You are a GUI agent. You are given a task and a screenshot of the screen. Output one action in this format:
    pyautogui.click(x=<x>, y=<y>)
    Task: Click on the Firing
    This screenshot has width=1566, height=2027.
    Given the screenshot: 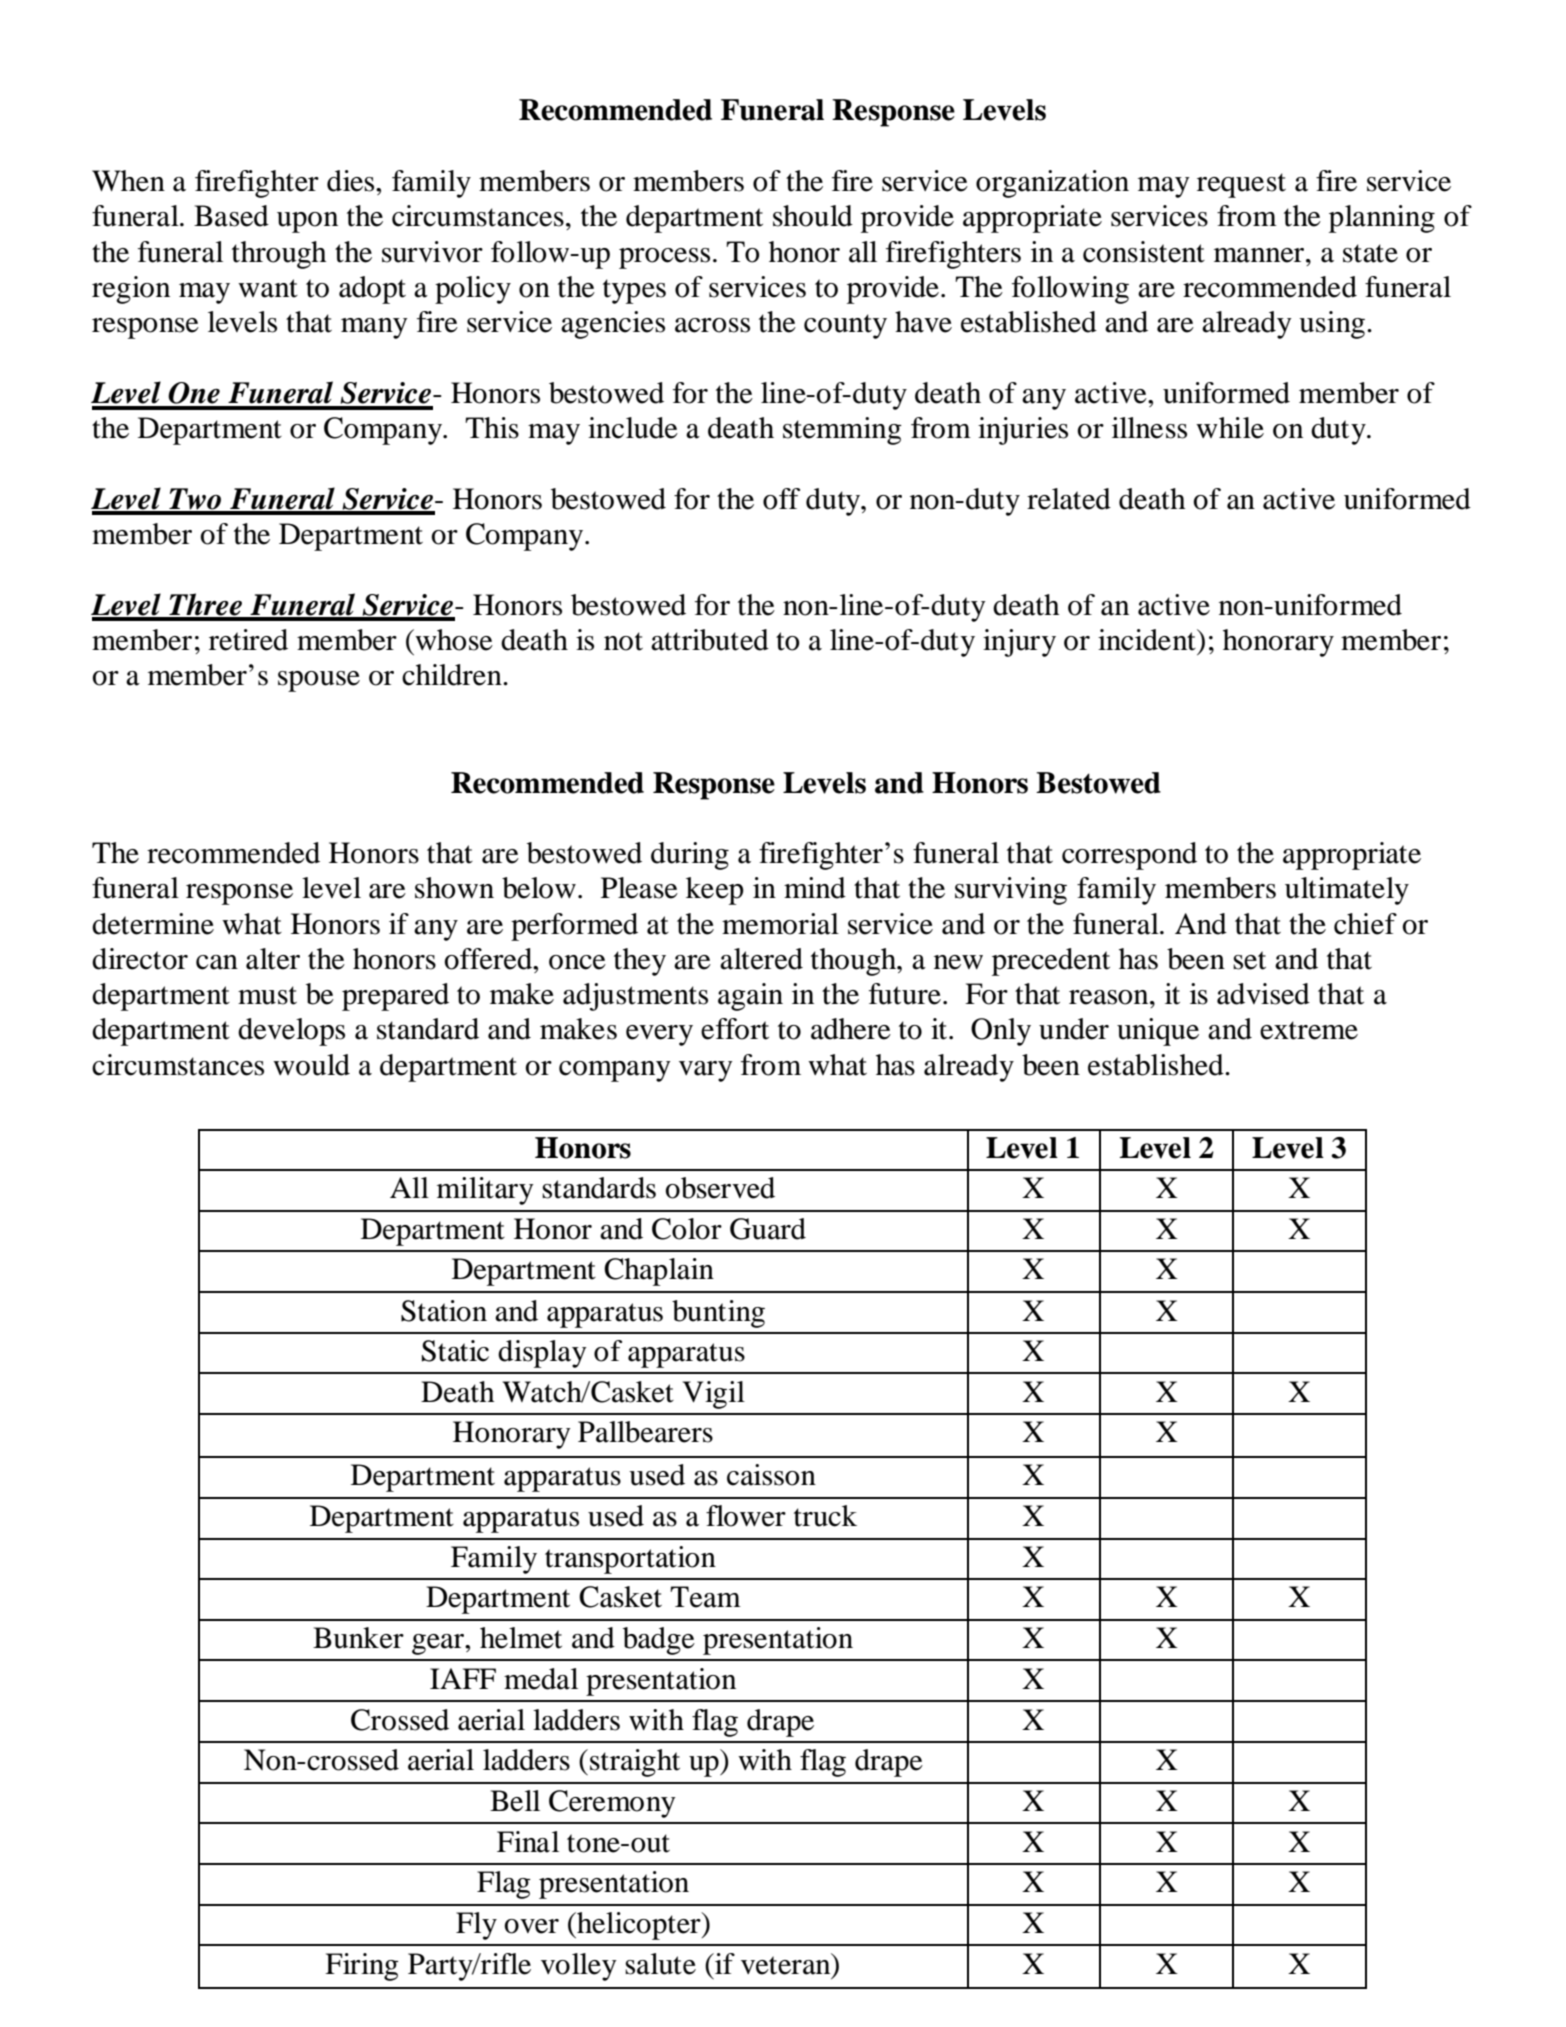 What is the action you would take?
    pyautogui.click(x=362, y=1967)
